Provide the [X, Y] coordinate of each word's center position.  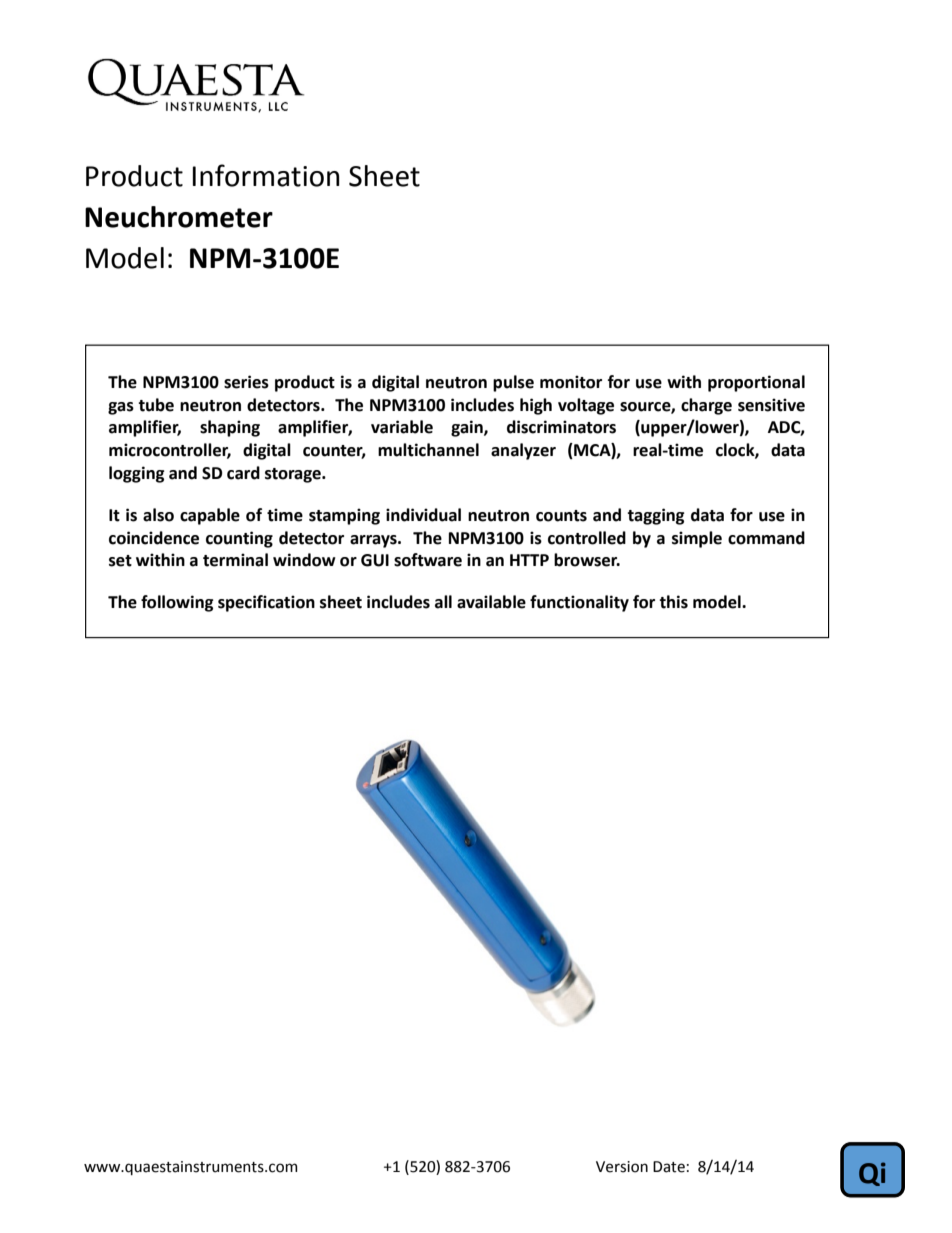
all [443, 602]
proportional [756, 383]
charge [706, 406]
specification [266, 603]
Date [669, 1167]
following [177, 603]
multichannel [428, 450]
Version [622, 1167]
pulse [513, 383]
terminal [235, 560]
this [673, 602]
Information [266, 175]
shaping [230, 428]
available [491, 602]
